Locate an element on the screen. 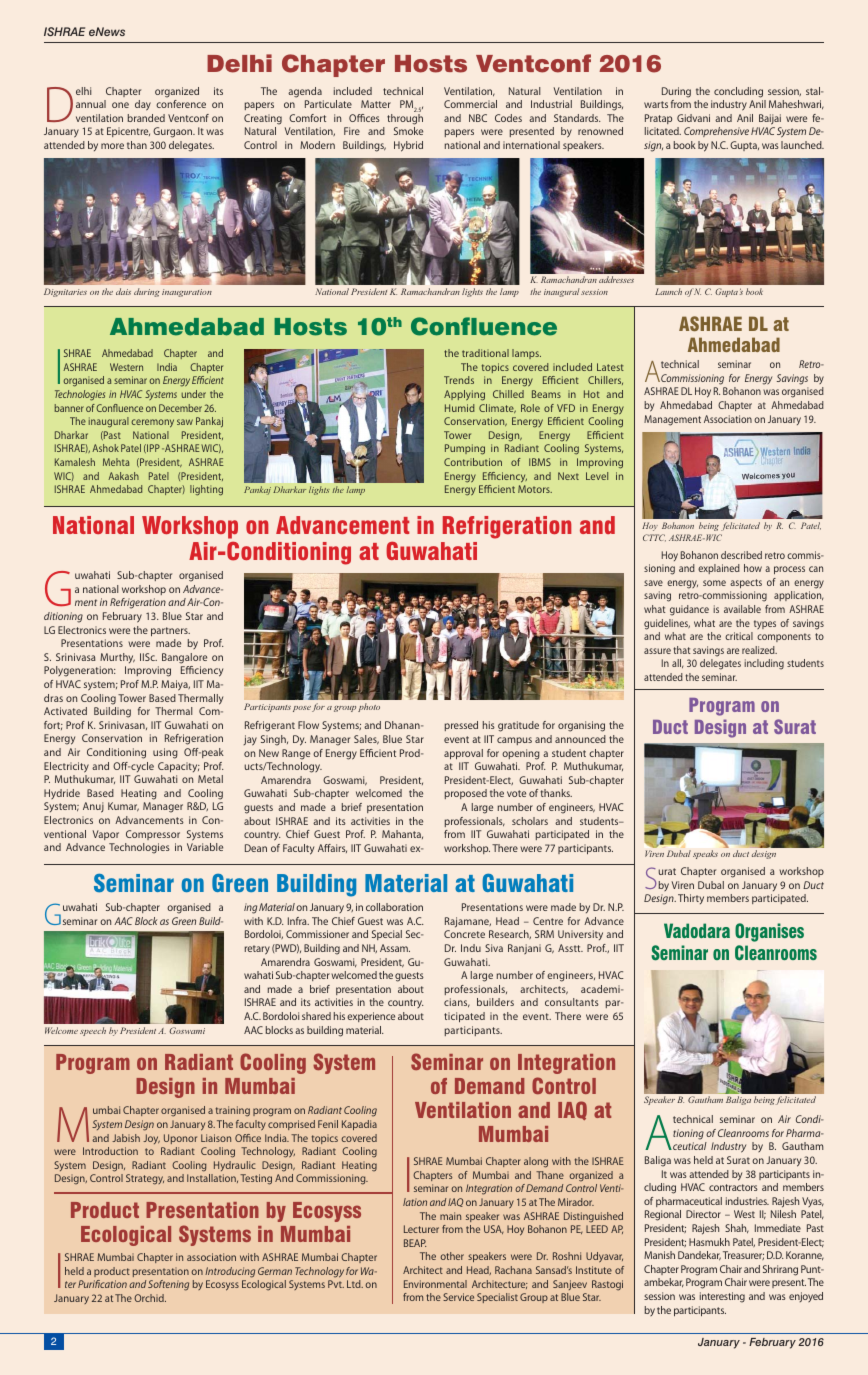  speech is located at coordinates (93, 1031).
